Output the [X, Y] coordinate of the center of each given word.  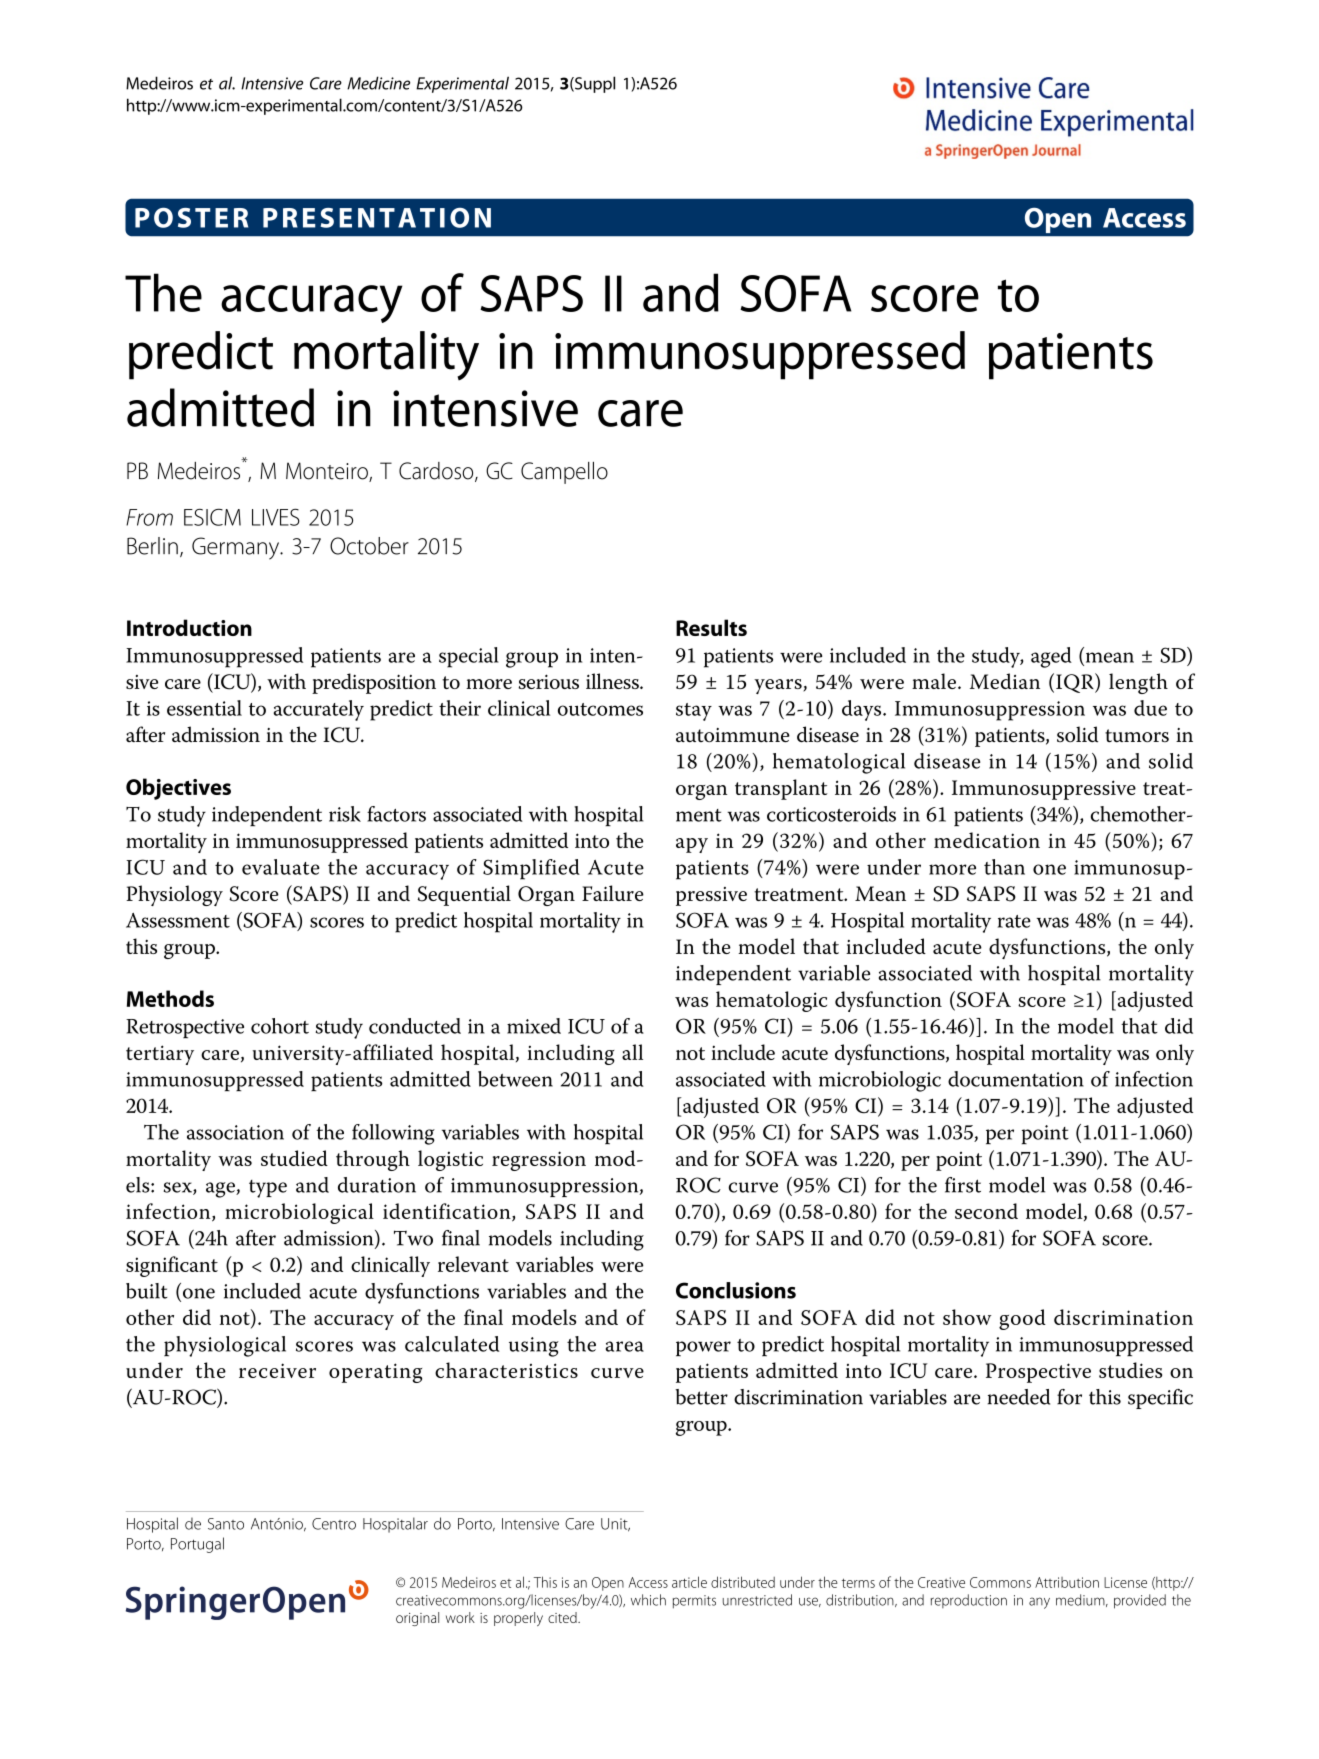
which [648, 1600]
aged [1051, 657]
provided [1140, 1601]
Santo [226, 1524]
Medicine [378, 83]
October [369, 546]
